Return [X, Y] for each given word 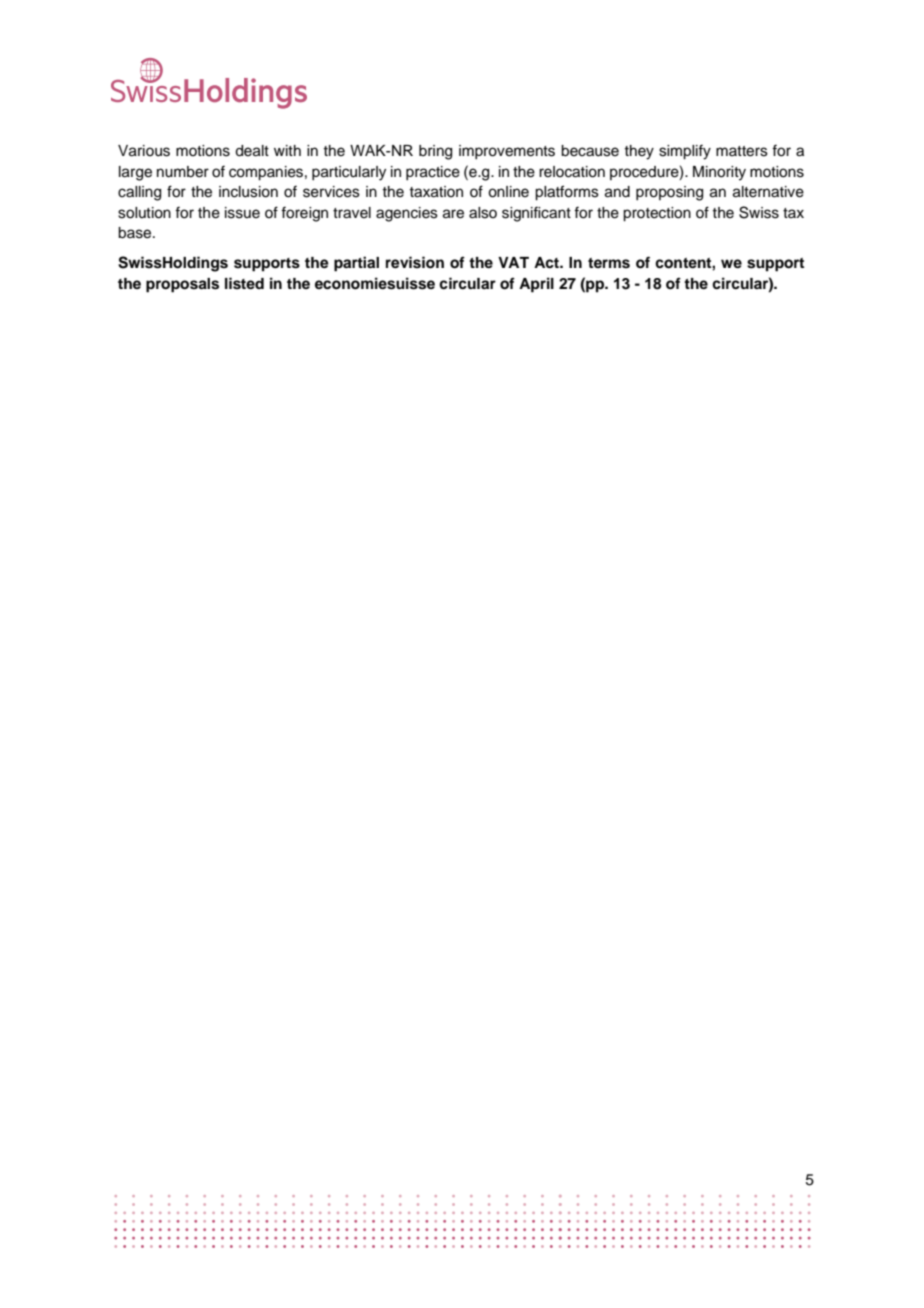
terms [609, 263]
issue [242, 213]
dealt [252, 151]
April [536, 285]
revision [415, 262]
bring [435, 152]
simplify [685, 152]
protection [657, 214]
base [136, 233]
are [453, 214]
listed [244, 283]
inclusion [248, 192]
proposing [669, 193]
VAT [513, 262]
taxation [436, 192]
